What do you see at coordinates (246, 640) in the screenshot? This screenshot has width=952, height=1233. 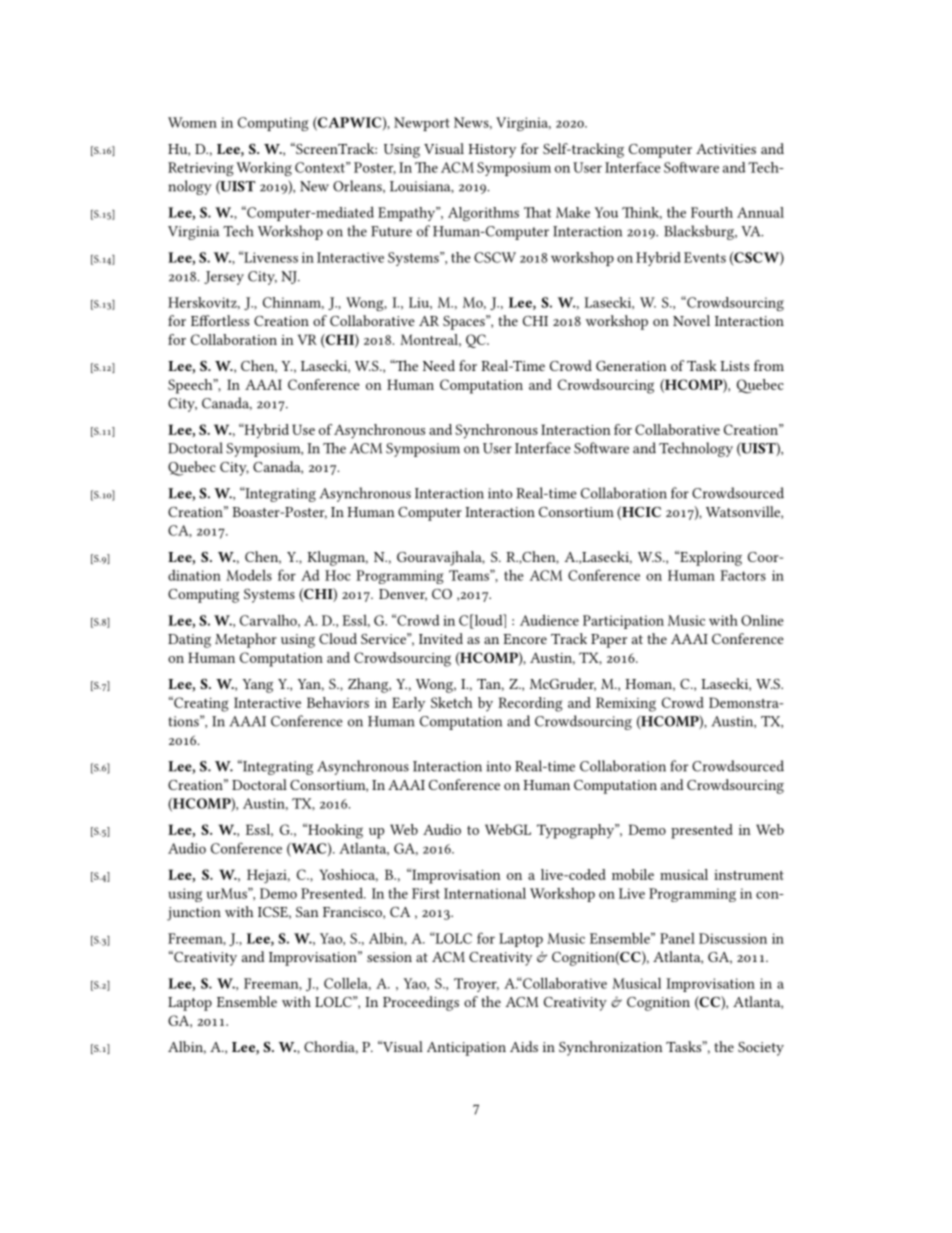 I see `Metaphor` at bounding box center [246, 640].
